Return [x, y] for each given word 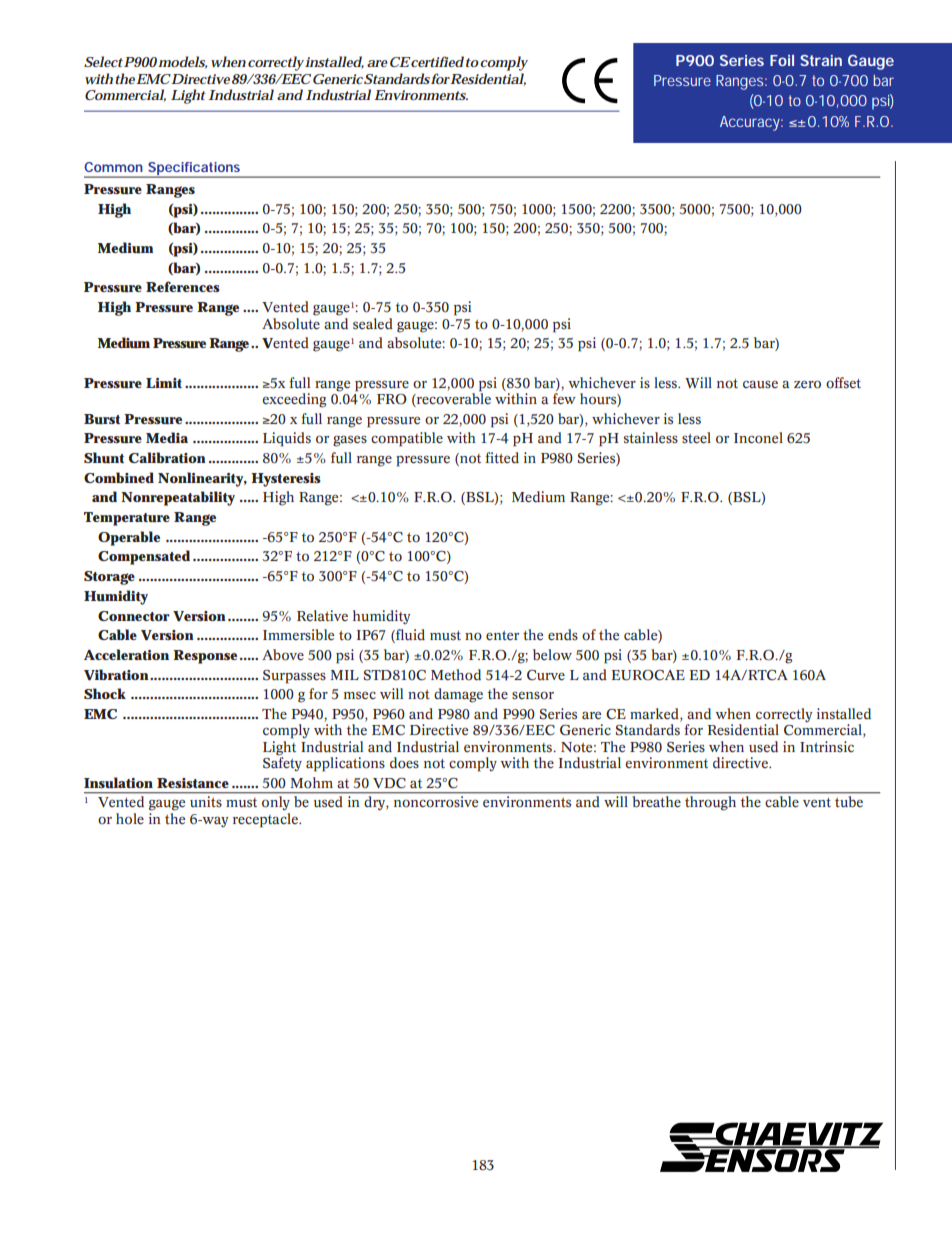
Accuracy [751, 123]
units [206, 801]
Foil [782, 60]
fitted [502, 458]
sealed [373, 324]
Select [103, 61]
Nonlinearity [202, 479]
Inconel [758, 438]
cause [760, 384]
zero [807, 384]
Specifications [195, 170]
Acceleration [126, 654]
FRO [392, 399]
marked [655, 715]
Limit [164, 383]
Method [456, 675]
